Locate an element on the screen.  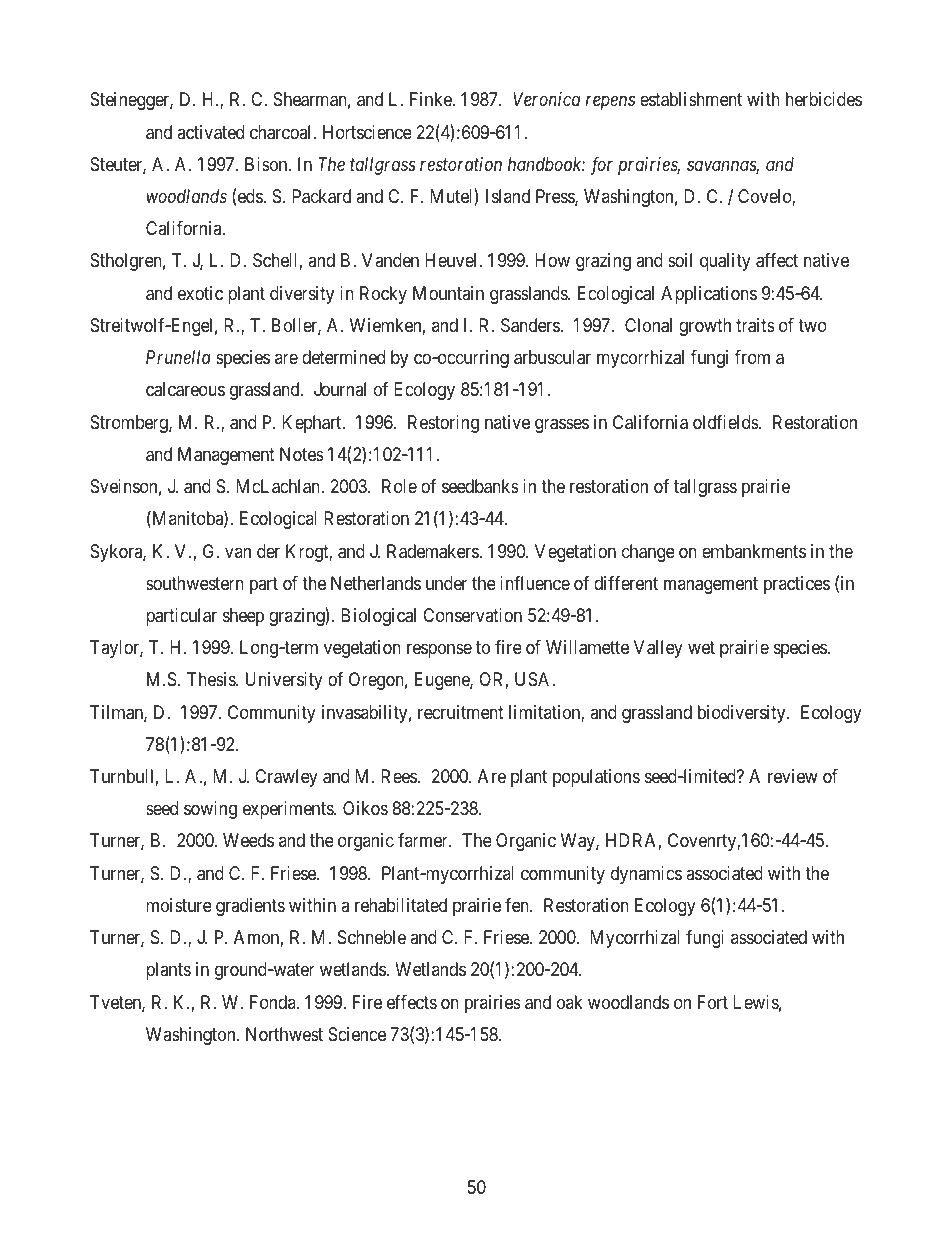
charcoal is located at coordinates (282, 132).
